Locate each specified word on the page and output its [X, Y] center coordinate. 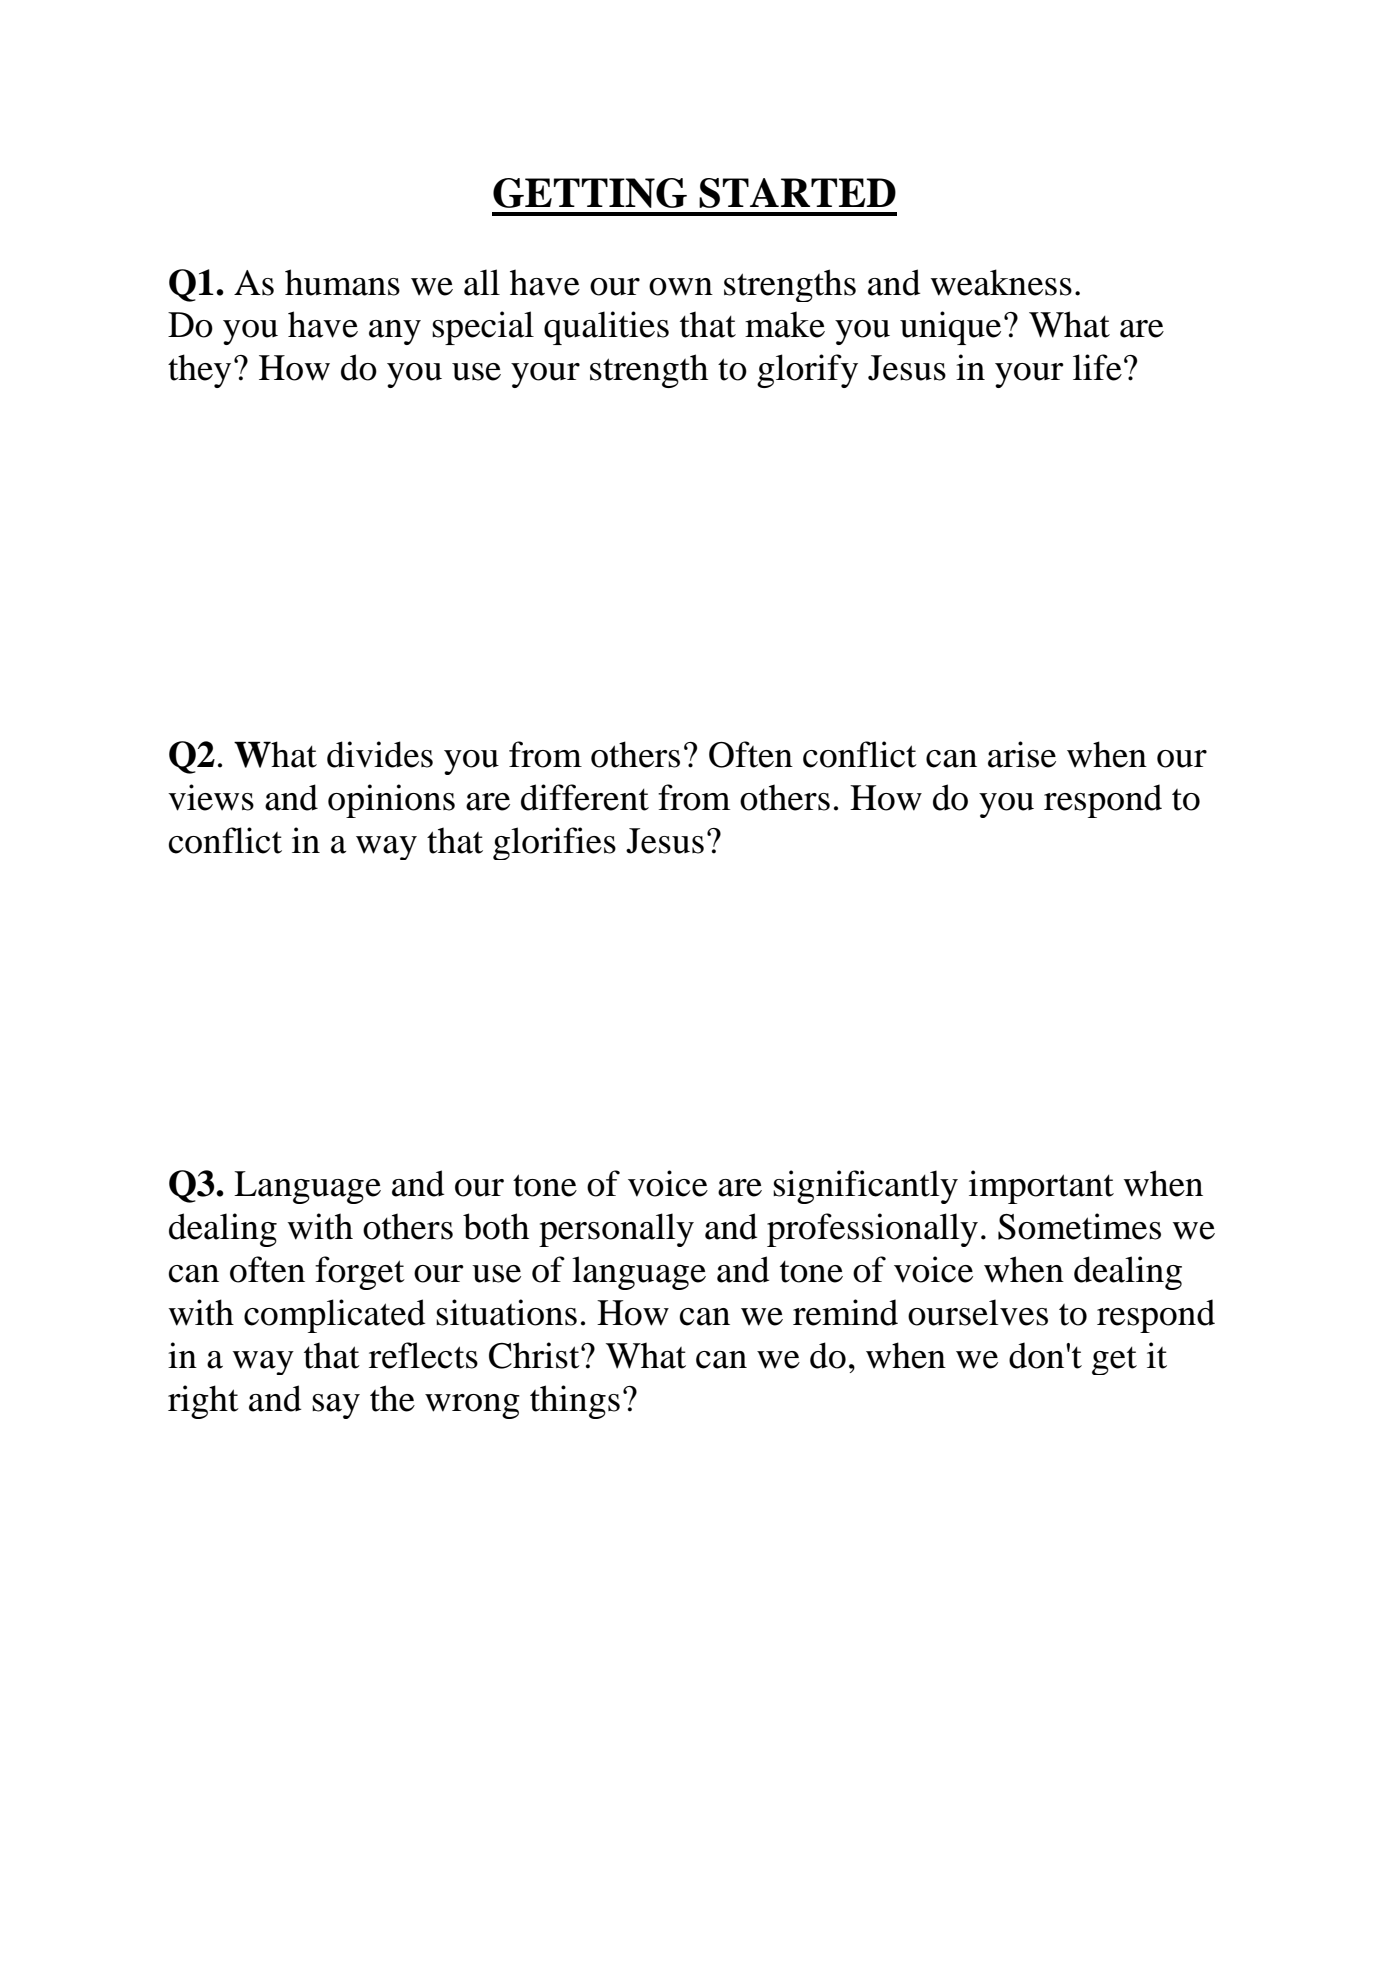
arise [1022, 754]
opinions [391, 801]
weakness [1001, 282]
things [575, 1402]
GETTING [590, 193]
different [585, 797]
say [336, 1406]
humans [342, 282]
